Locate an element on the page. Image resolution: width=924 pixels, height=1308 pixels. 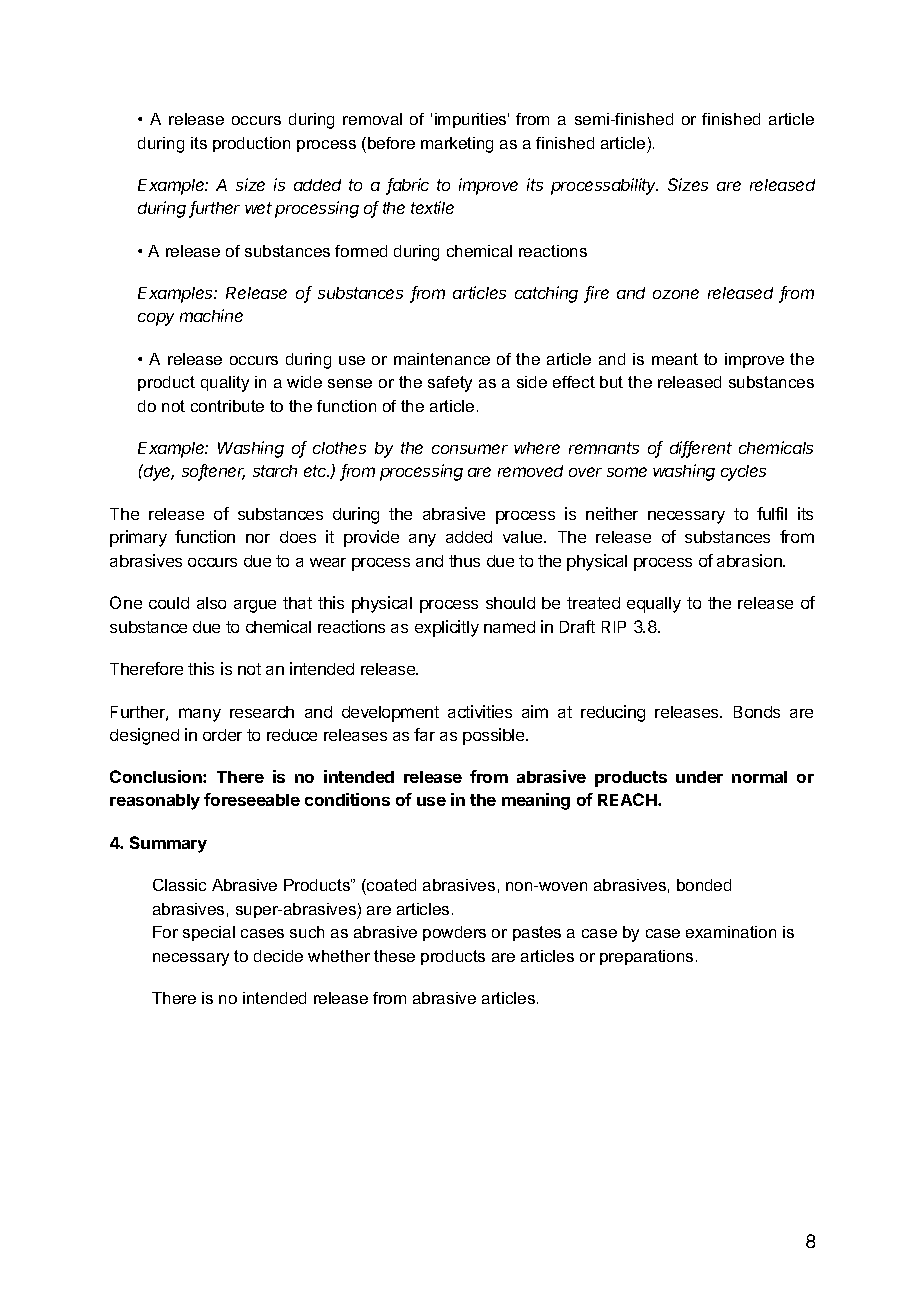
contribute is located at coordinates (227, 406).
